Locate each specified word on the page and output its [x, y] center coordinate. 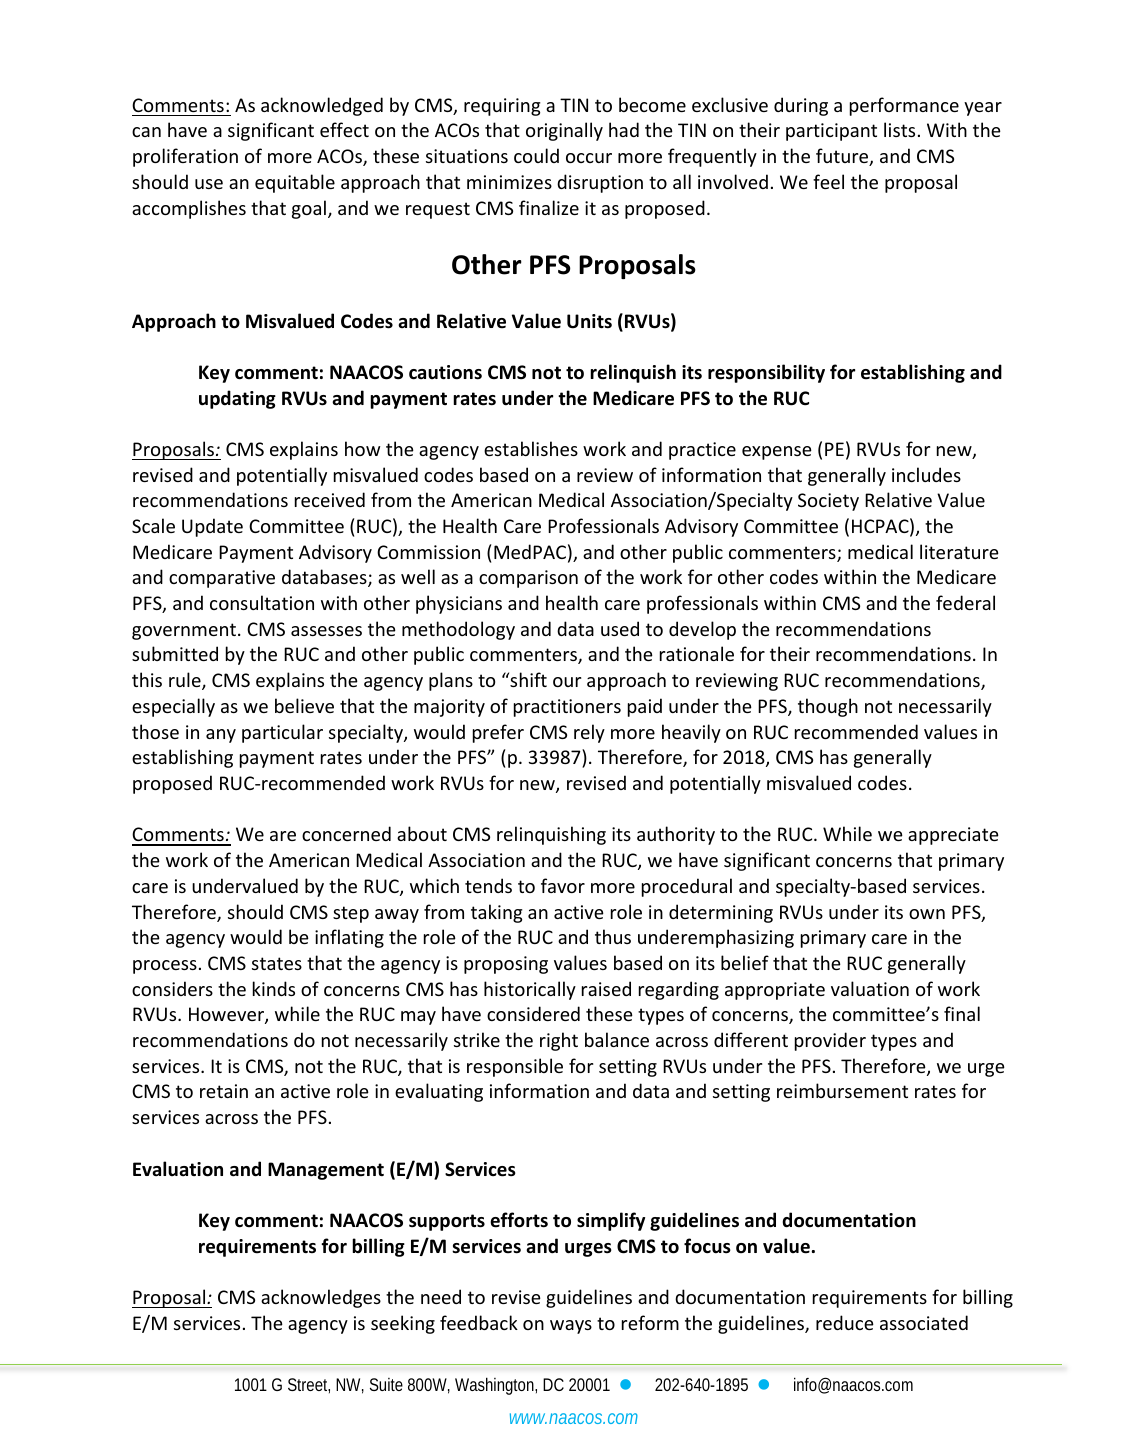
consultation [262, 602]
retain [224, 1091]
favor [563, 885]
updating [237, 399]
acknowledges [321, 1298]
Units [589, 321]
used [620, 628]
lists [899, 129]
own [927, 914]
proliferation [185, 157]
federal [965, 602]
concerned [346, 833]
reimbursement [842, 1090]
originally [564, 131]
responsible [515, 1067]
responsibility [766, 373]
